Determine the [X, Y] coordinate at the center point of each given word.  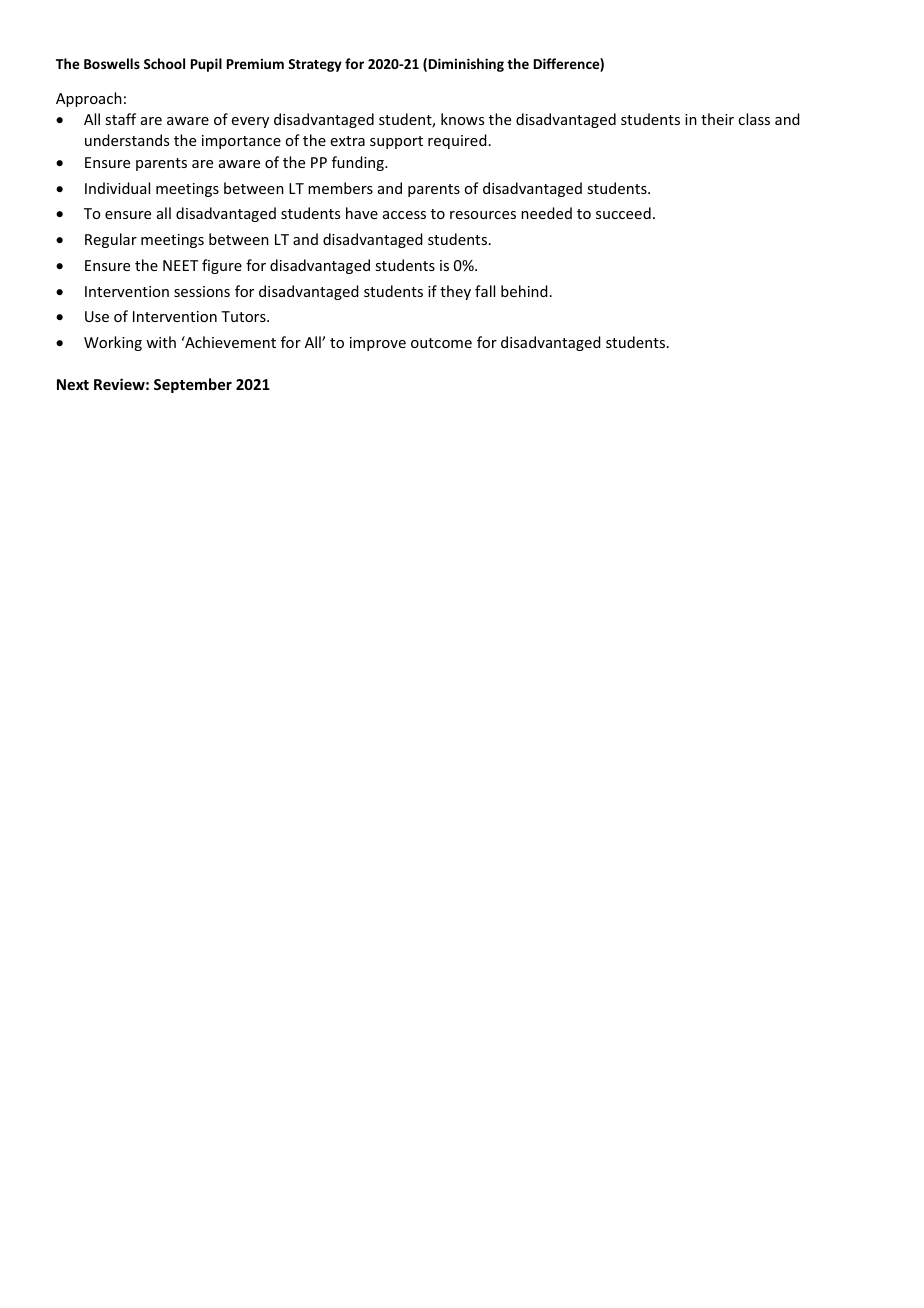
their [717, 119]
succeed [623, 213]
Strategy [315, 65]
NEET [180, 265]
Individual [117, 188]
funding [359, 163]
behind [524, 291]
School [164, 63]
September [193, 385]
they [455, 292]
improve [378, 344]
